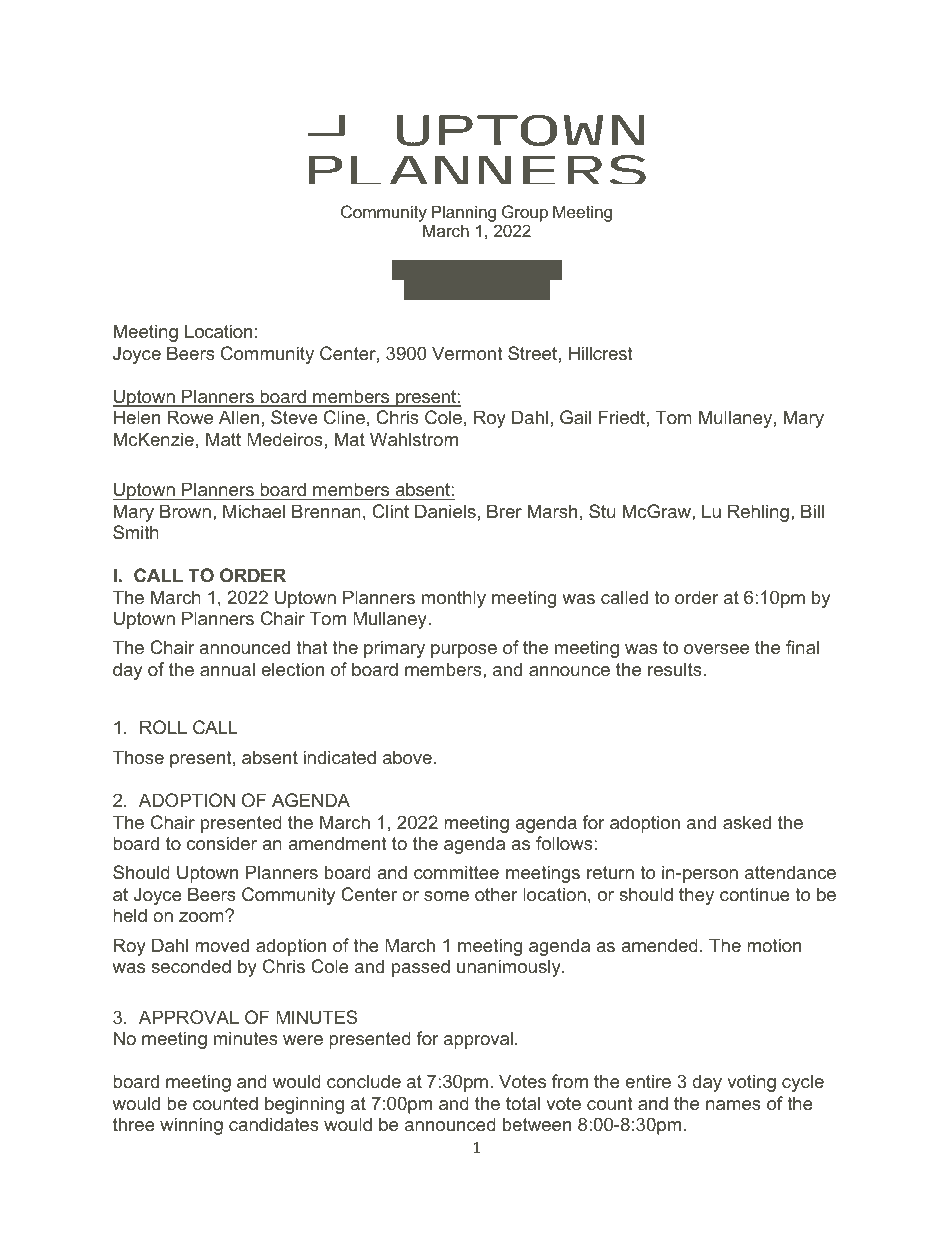  What do you see at coordinates (575, 417) in the screenshot?
I see `Gail` at bounding box center [575, 417].
